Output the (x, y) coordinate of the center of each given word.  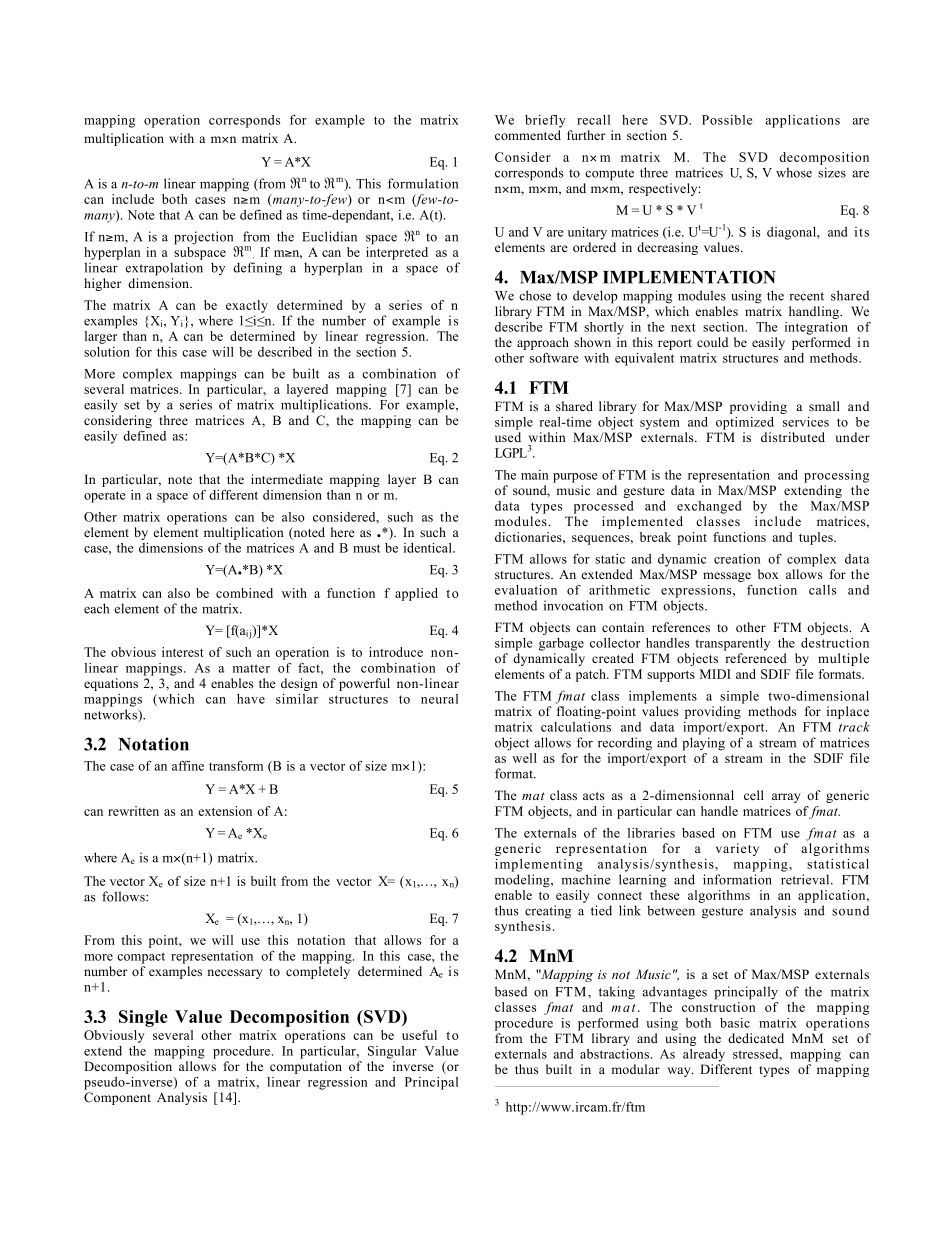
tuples (817, 538)
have (251, 699)
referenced (756, 658)
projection (205, 239)
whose (794, 172)
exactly (247, 306)
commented (528, 135)
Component (117, 1098)
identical (429, 548)
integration (816, 328)
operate (104, 497)
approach (543, 343)
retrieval (806, 879)
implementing (539, 865)
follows (124, 896)
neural (439, 699)
